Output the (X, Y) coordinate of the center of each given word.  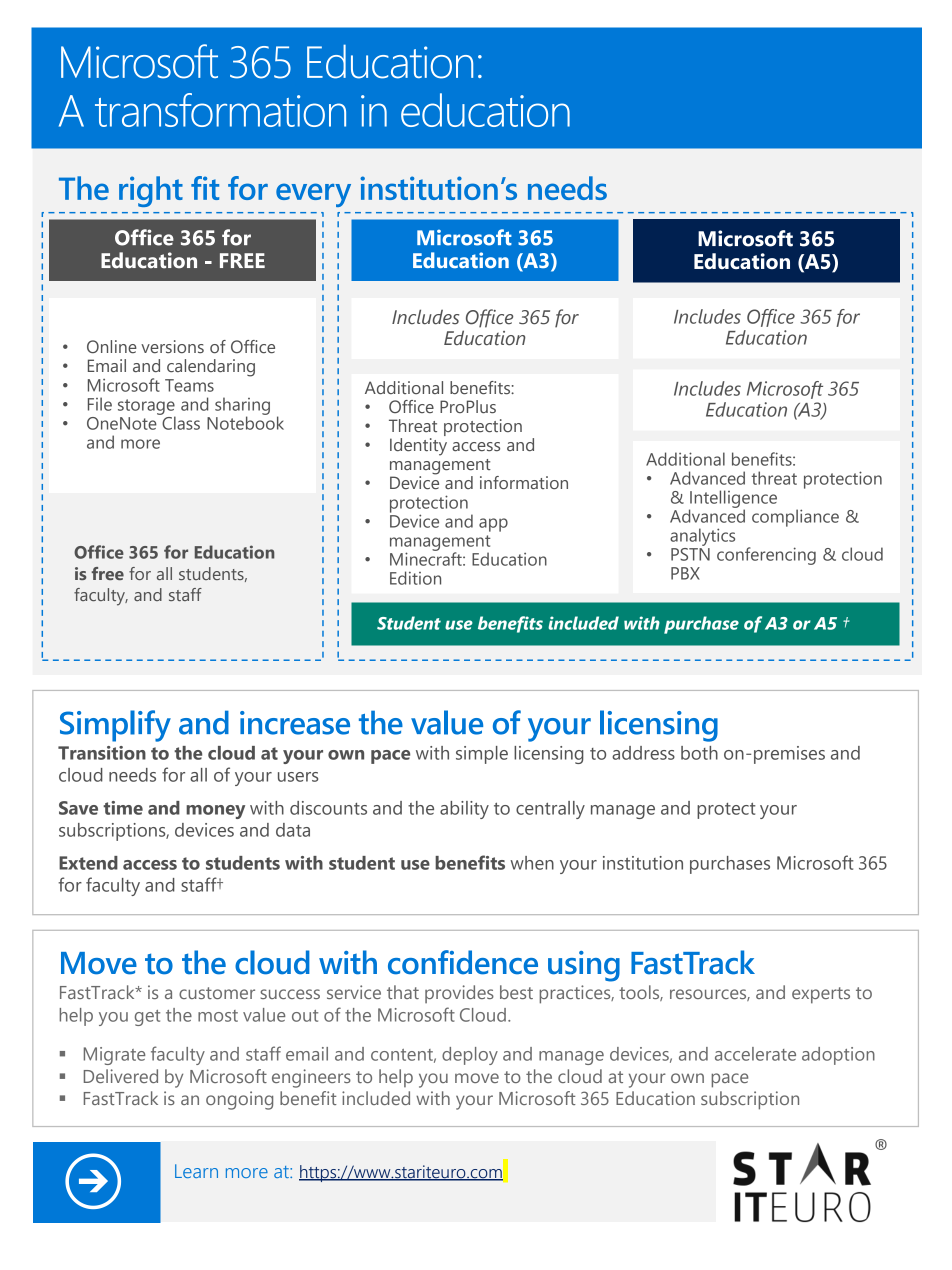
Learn (196, 1171)
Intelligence (733, 500)
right (151, 191)
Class (180, 422)
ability (464, 810)
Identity (418, 447)
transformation (220, 110)
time (123, 808)
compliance (795, 518)
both (699, 753)
